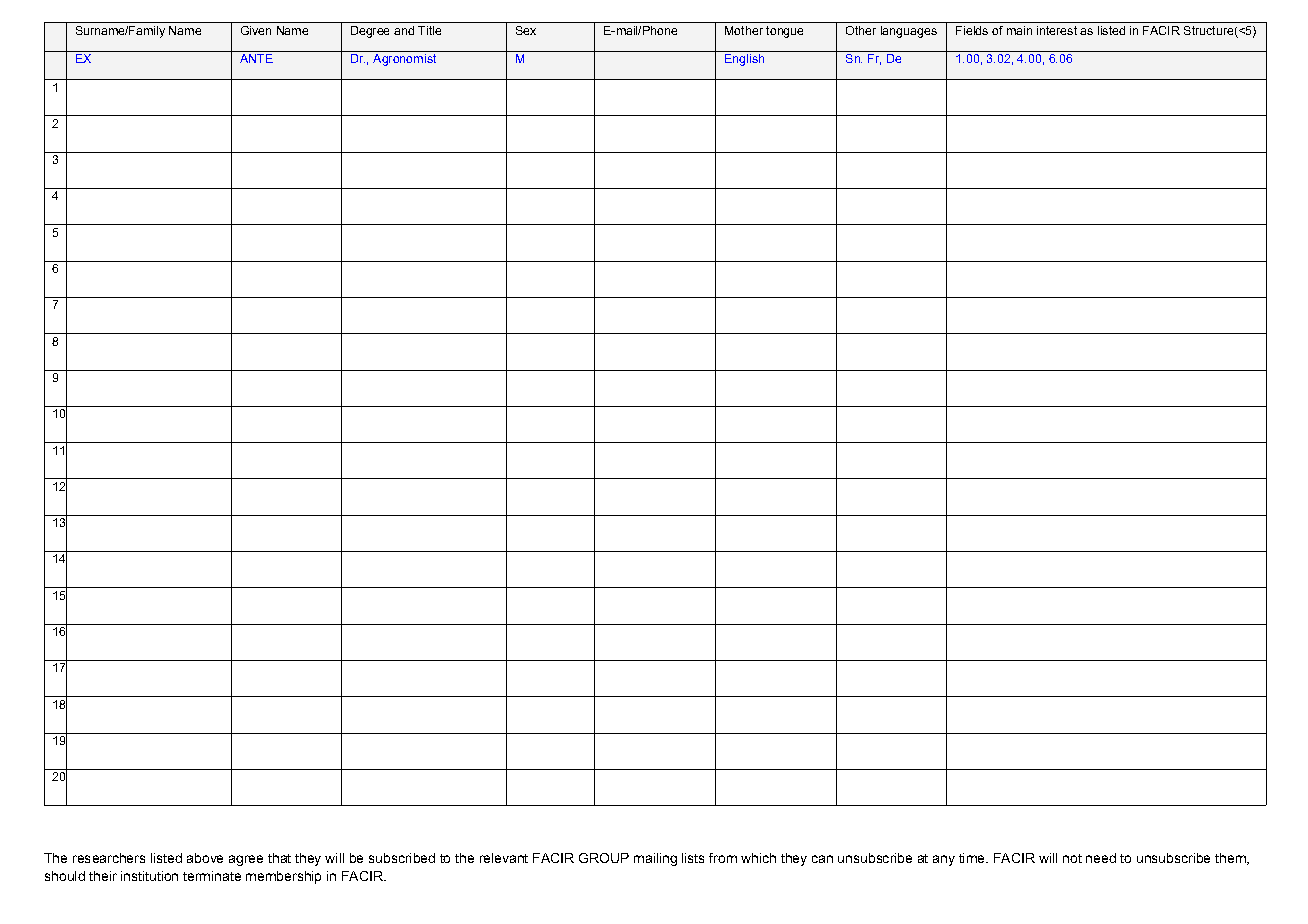  I want to click on agree, so click(246, 860).
